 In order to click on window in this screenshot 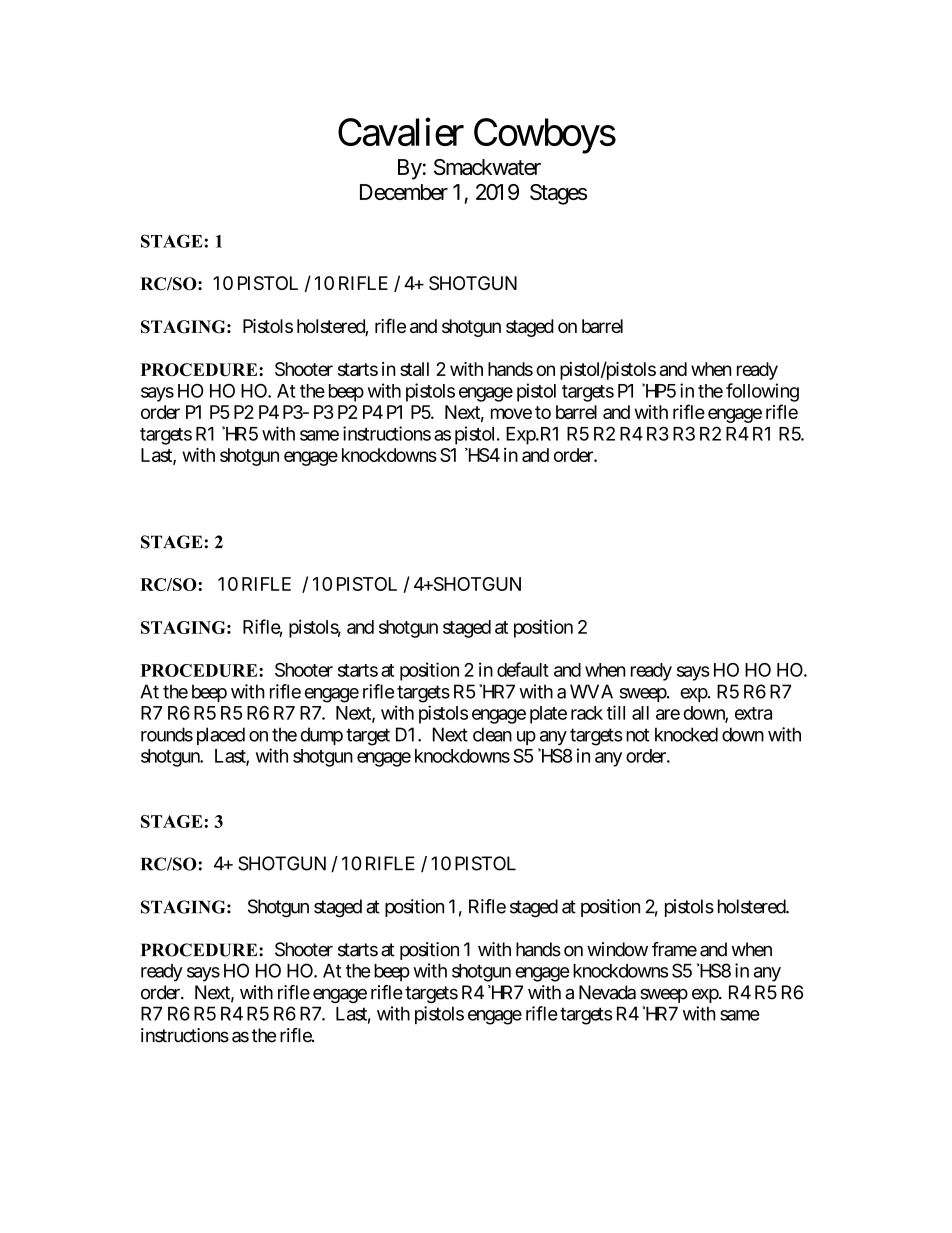, I will do `click(617, 949)`.
